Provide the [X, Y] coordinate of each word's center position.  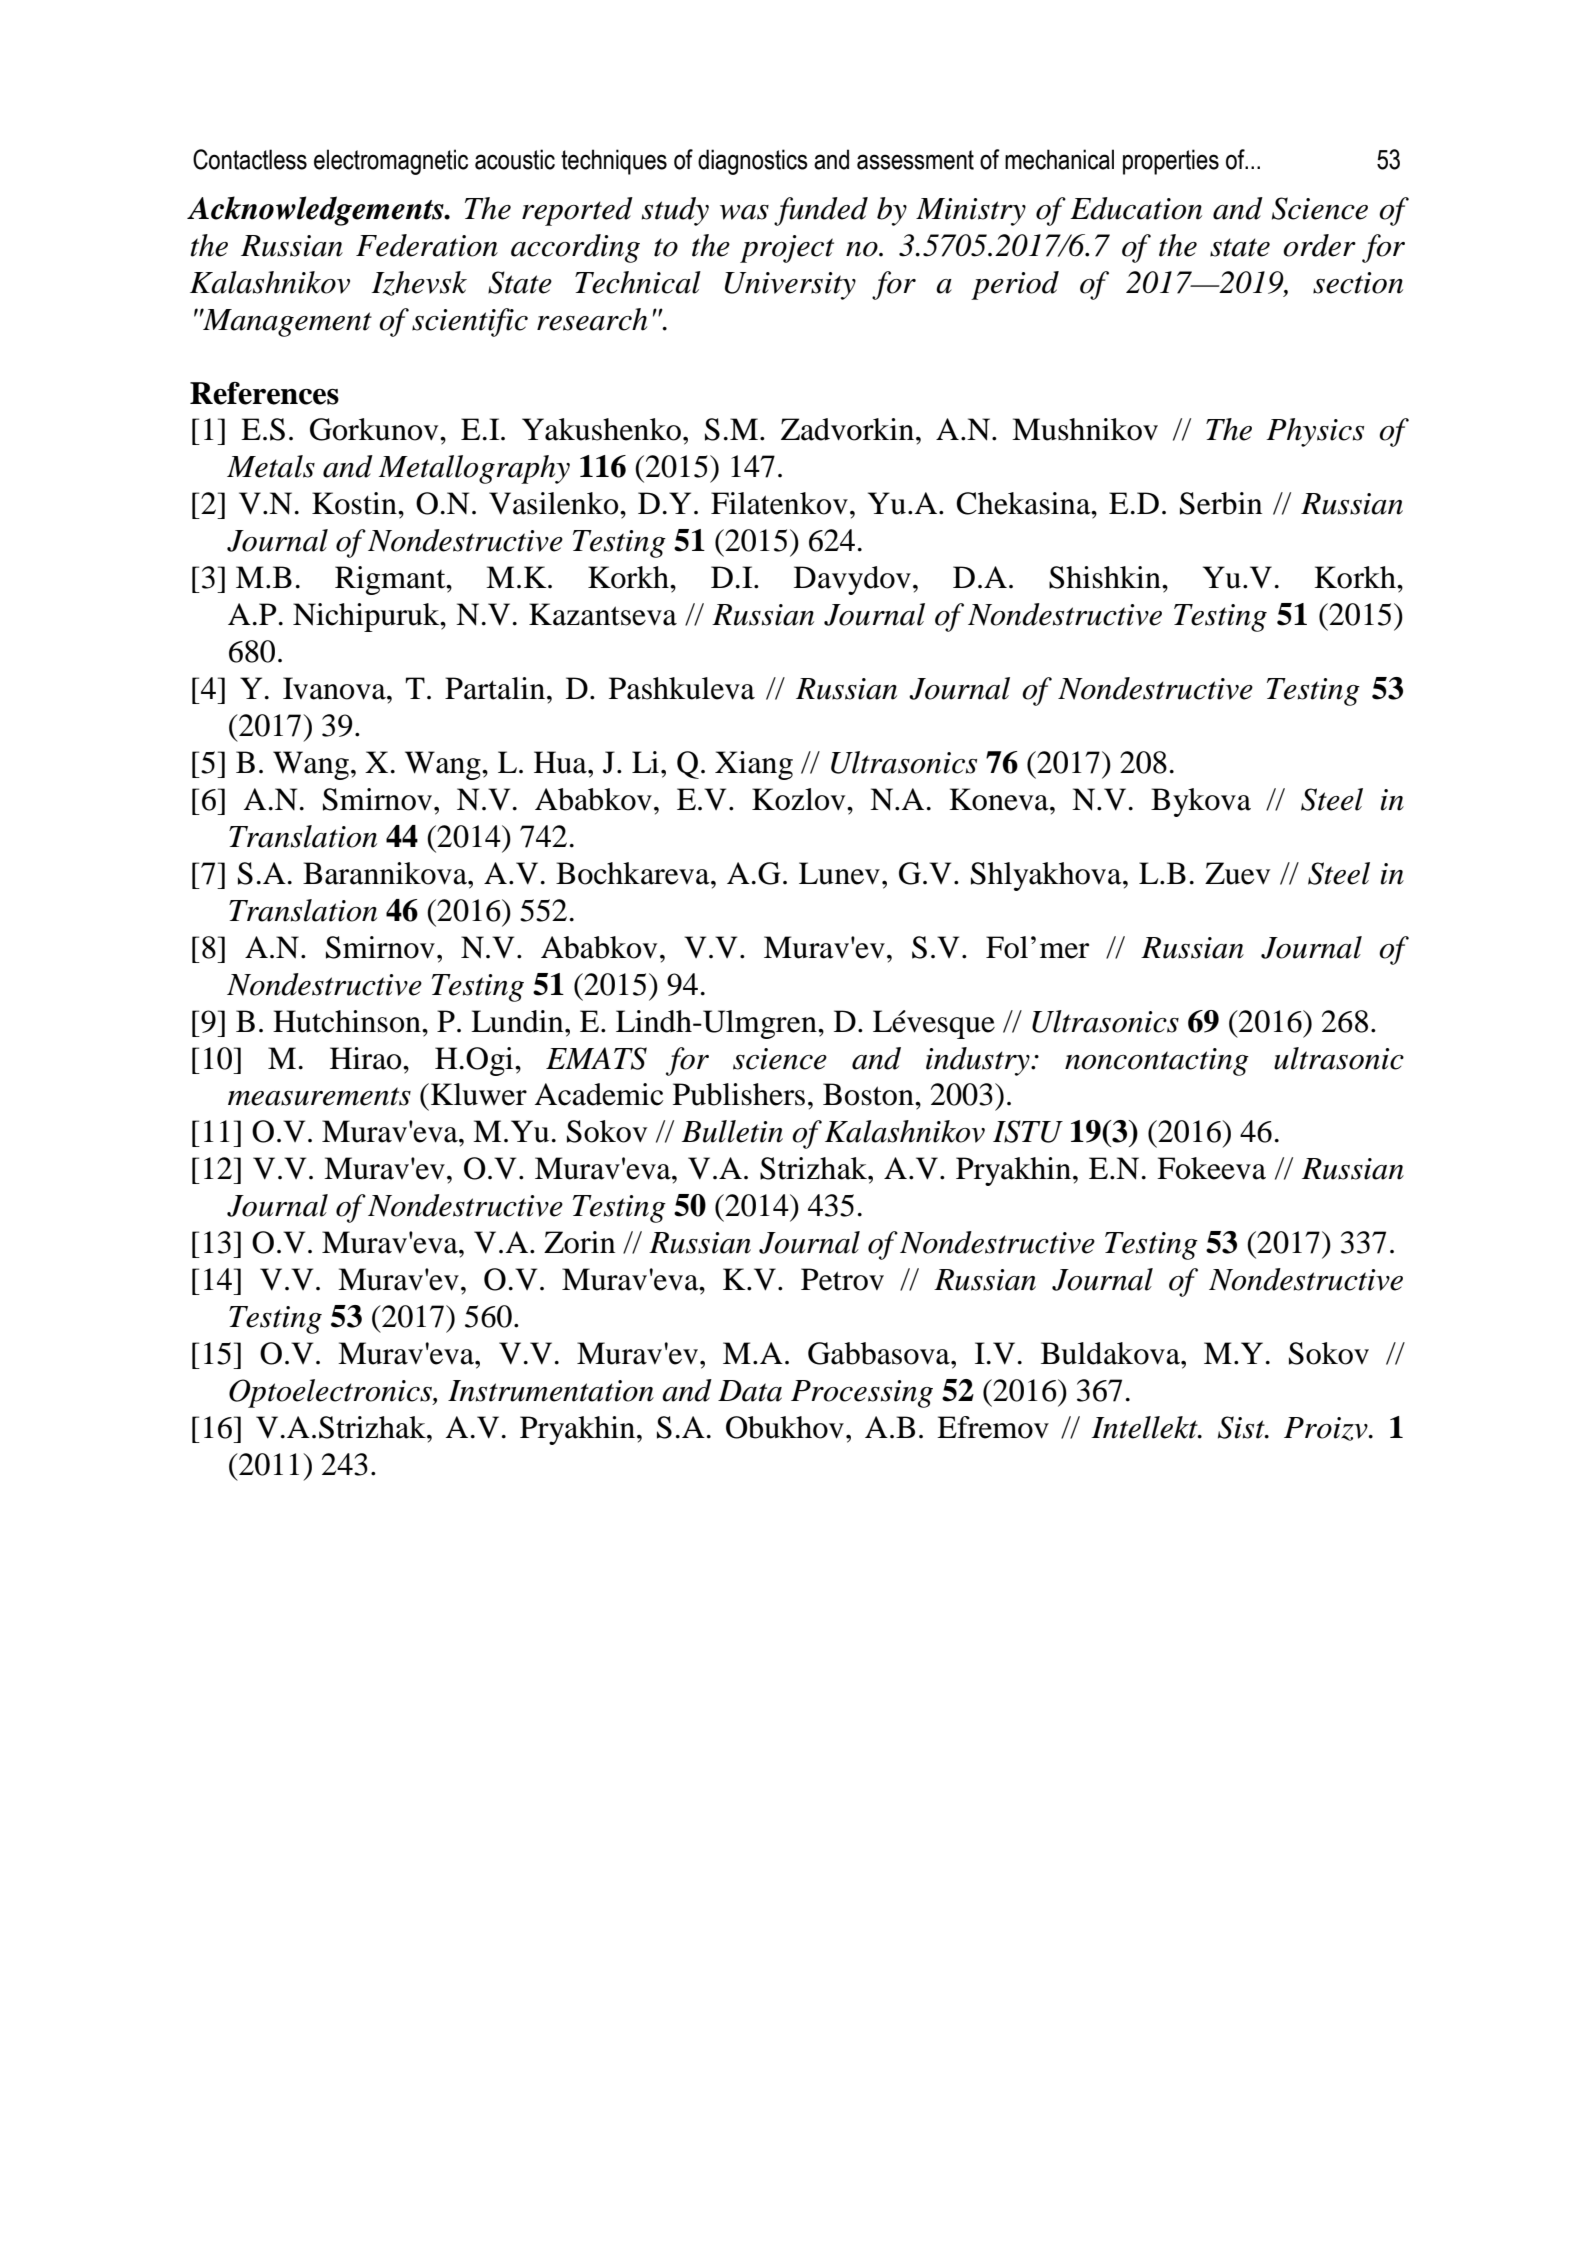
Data [750, 1391]
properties [1171, 162]
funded [821, 211]
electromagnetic [391, 162]
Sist [1242, 1427]
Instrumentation [551, 1391]
